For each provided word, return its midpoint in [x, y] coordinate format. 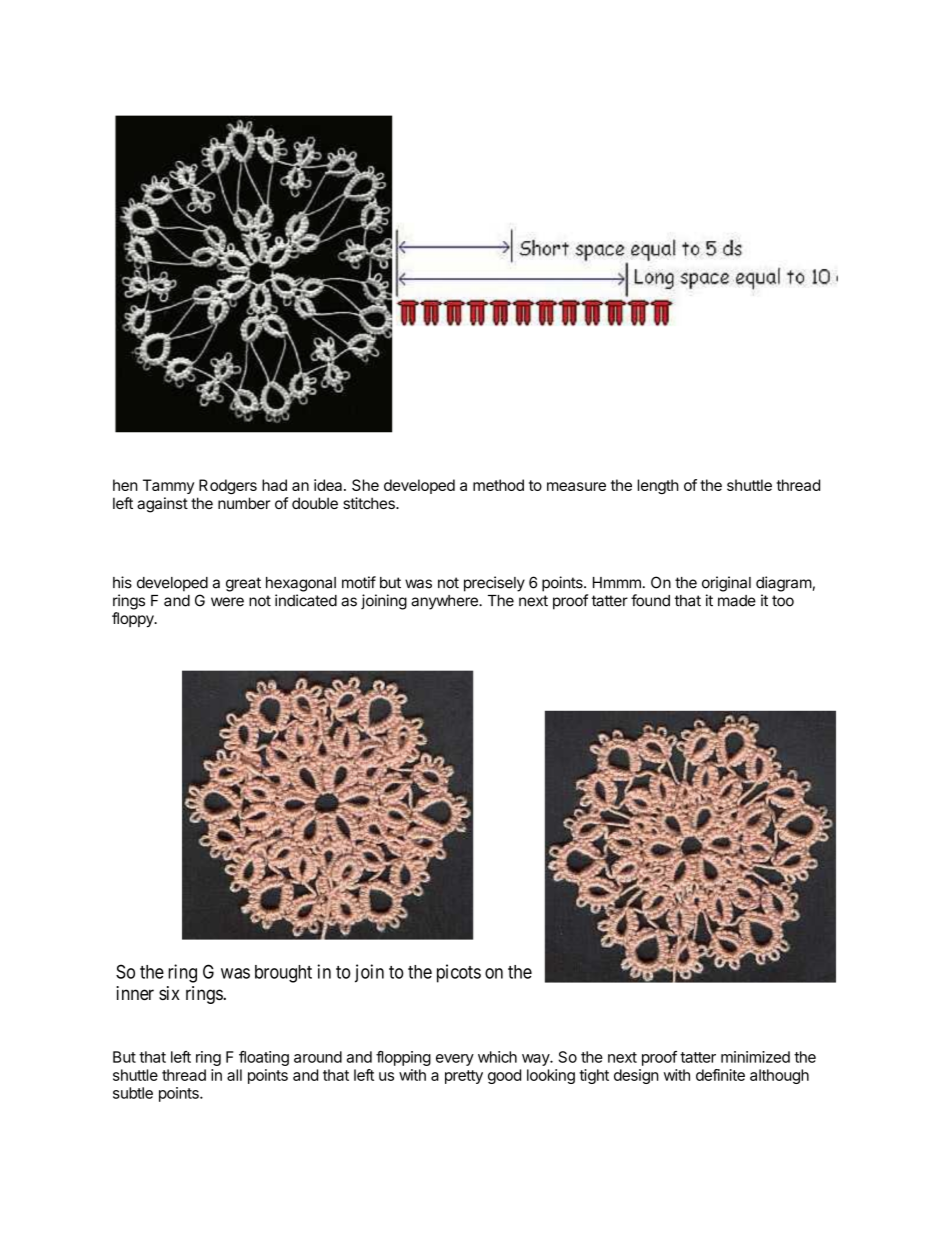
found [650, 600]
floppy [134, 620]
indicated [306, 600]
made [737, 601]
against [162, 505]
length [658, 486]
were [227, 602]
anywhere [445, 602]
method [498, 485]
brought [283, 974]
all [234, 1075]
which [497, 1057]
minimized [755, 1057]
